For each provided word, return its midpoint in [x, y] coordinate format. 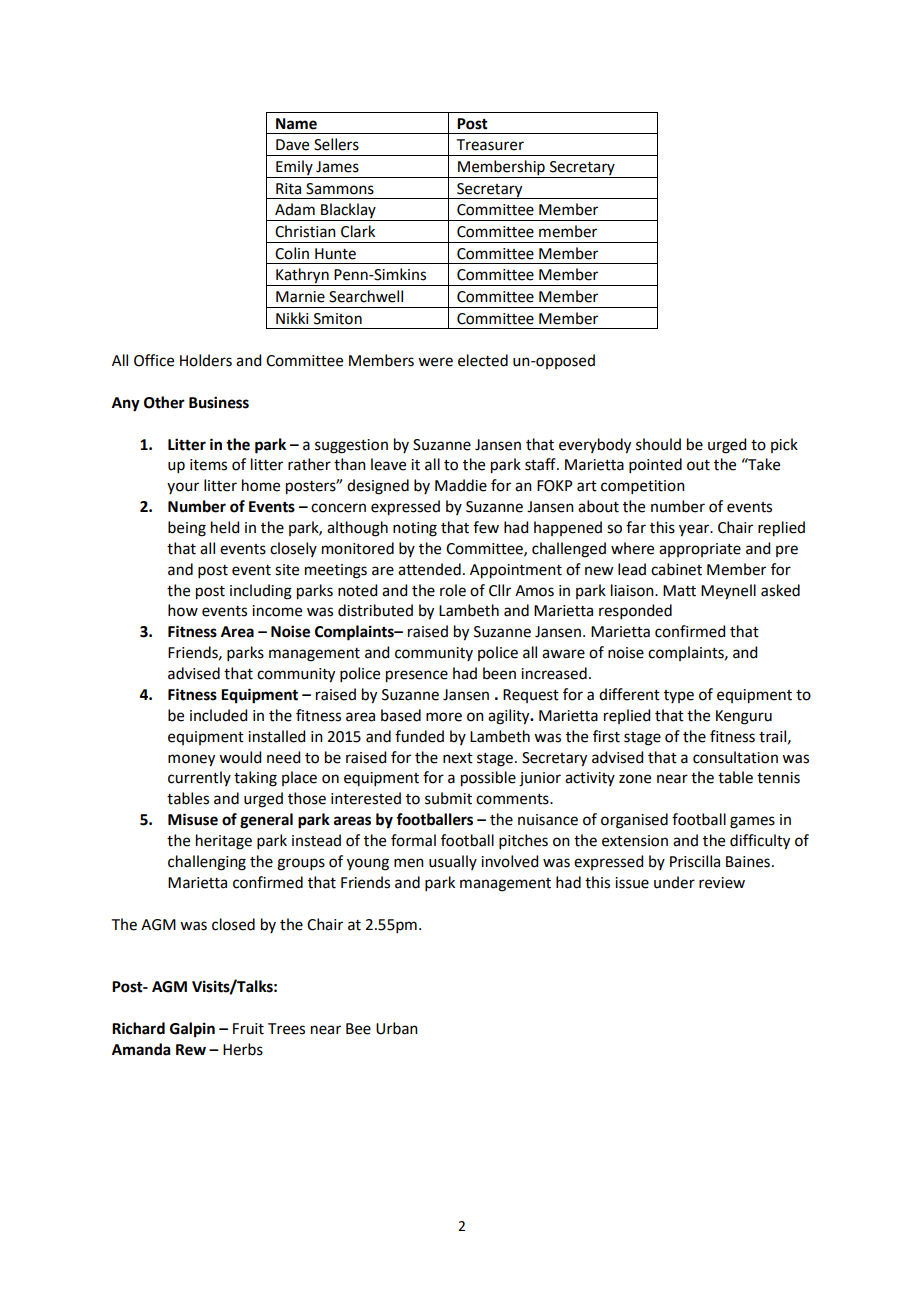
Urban [397, 1028]
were [435, 362]
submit [448, 798]
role [453, 590]
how [183, 610]
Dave [292, 145]
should [658, 444]
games [752, 822]
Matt [679, 591]
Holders [206, 360]
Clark [358, 231]
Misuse [193, 819]
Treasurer [490, 145]
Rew [191, 1050]
